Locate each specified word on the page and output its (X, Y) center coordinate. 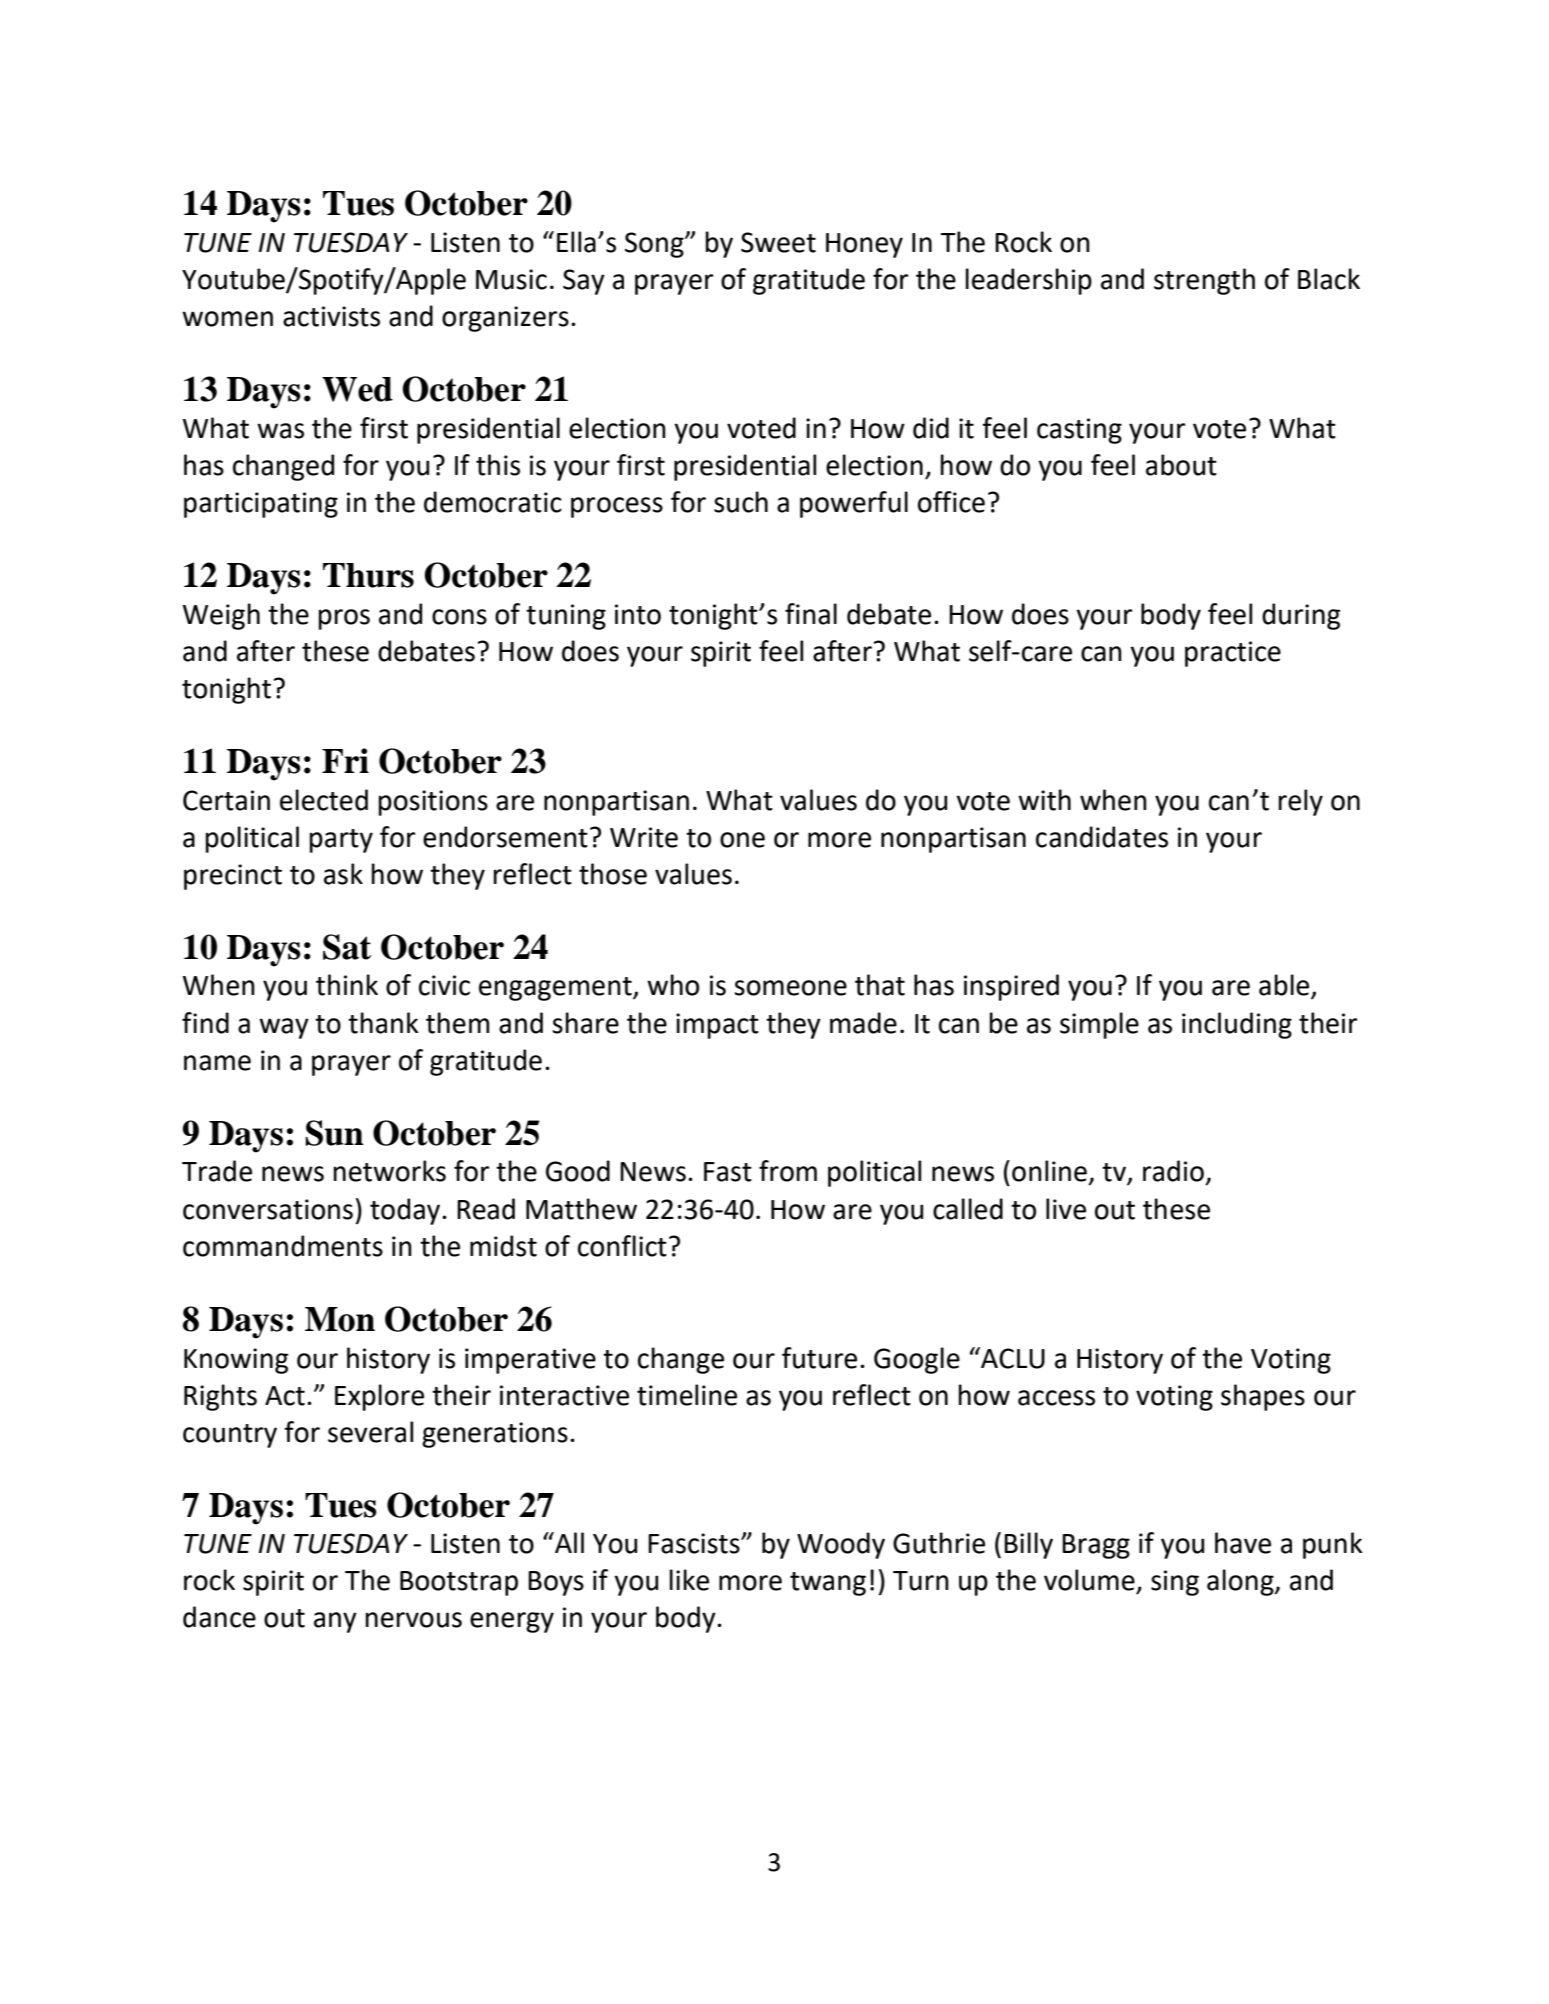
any (335, 1622)
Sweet (778, 242)
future (819, 1358)
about (1181, 465)
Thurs (368, 575)
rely (1300, 802)
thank (383, 1023)
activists (331, 316)
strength (1204, 281)
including (1237, 1025)
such (741, 502)
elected (324, 800)
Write (644, 837)
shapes (1263, 1397)
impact (717, 1026)
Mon (340, 1319)
